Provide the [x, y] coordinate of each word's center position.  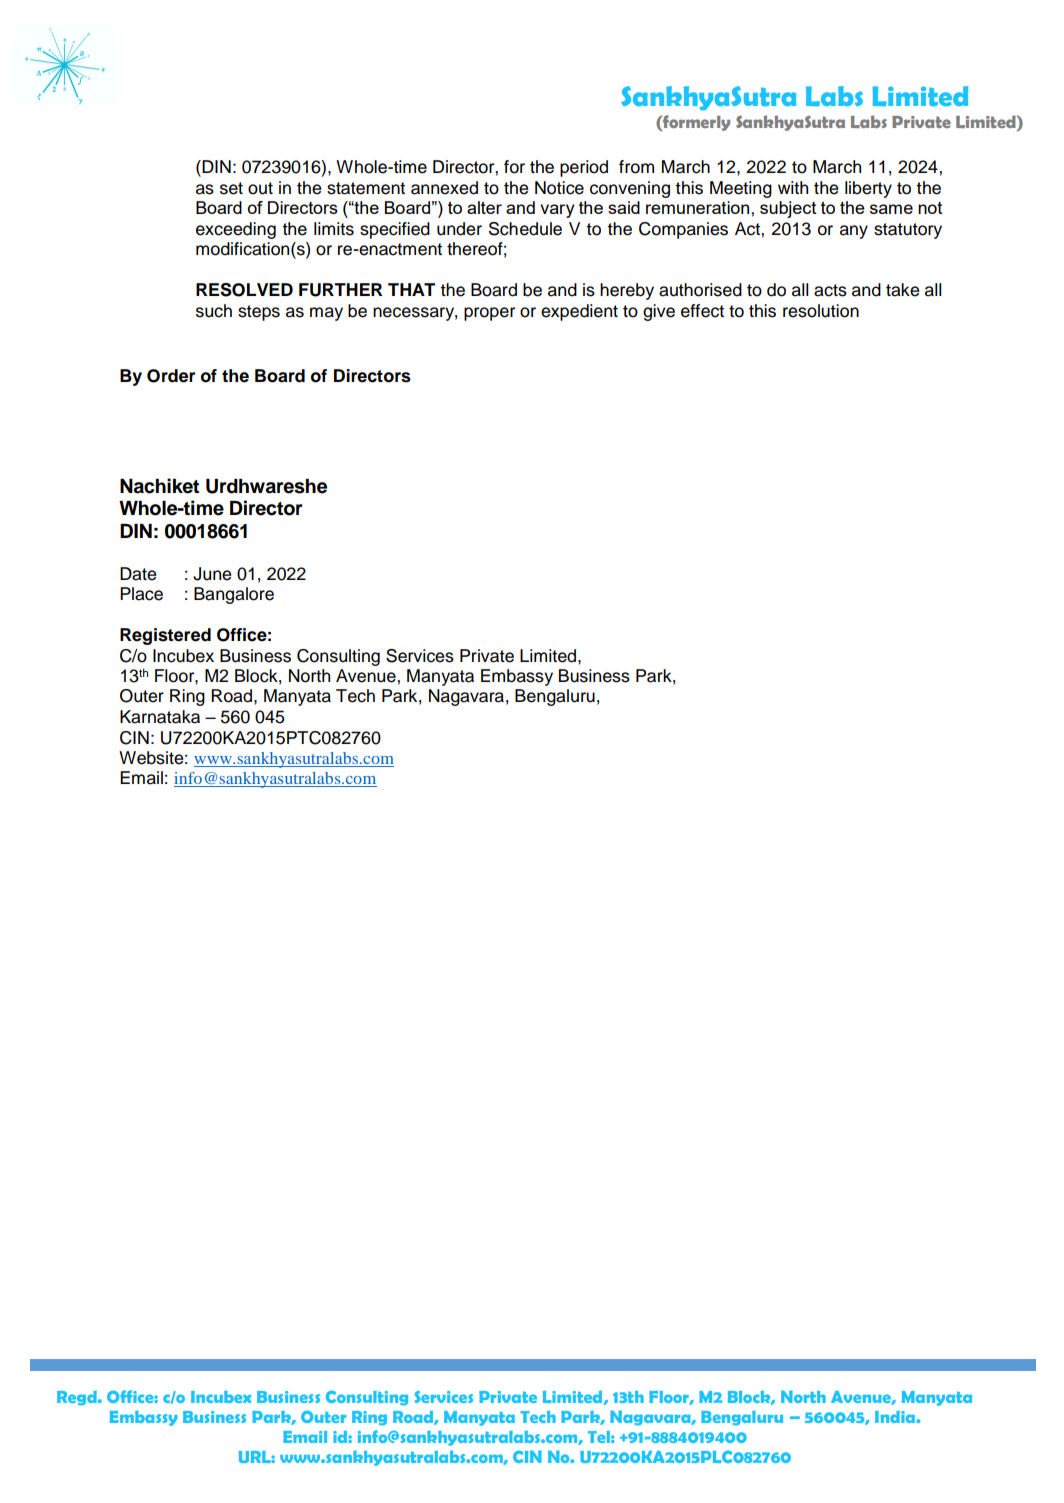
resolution [821, 311]
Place [141, 594]
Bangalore [234, 595]
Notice [559, 188]
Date [138, 574]
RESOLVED [244, 290]
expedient [579, 312]
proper [489, 314]
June [212, 574]
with [793, 187]
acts [830, 290]
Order [171, 376]
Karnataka [160, 717]
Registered [165, 636]
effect [702, 311]
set [231, 188]
